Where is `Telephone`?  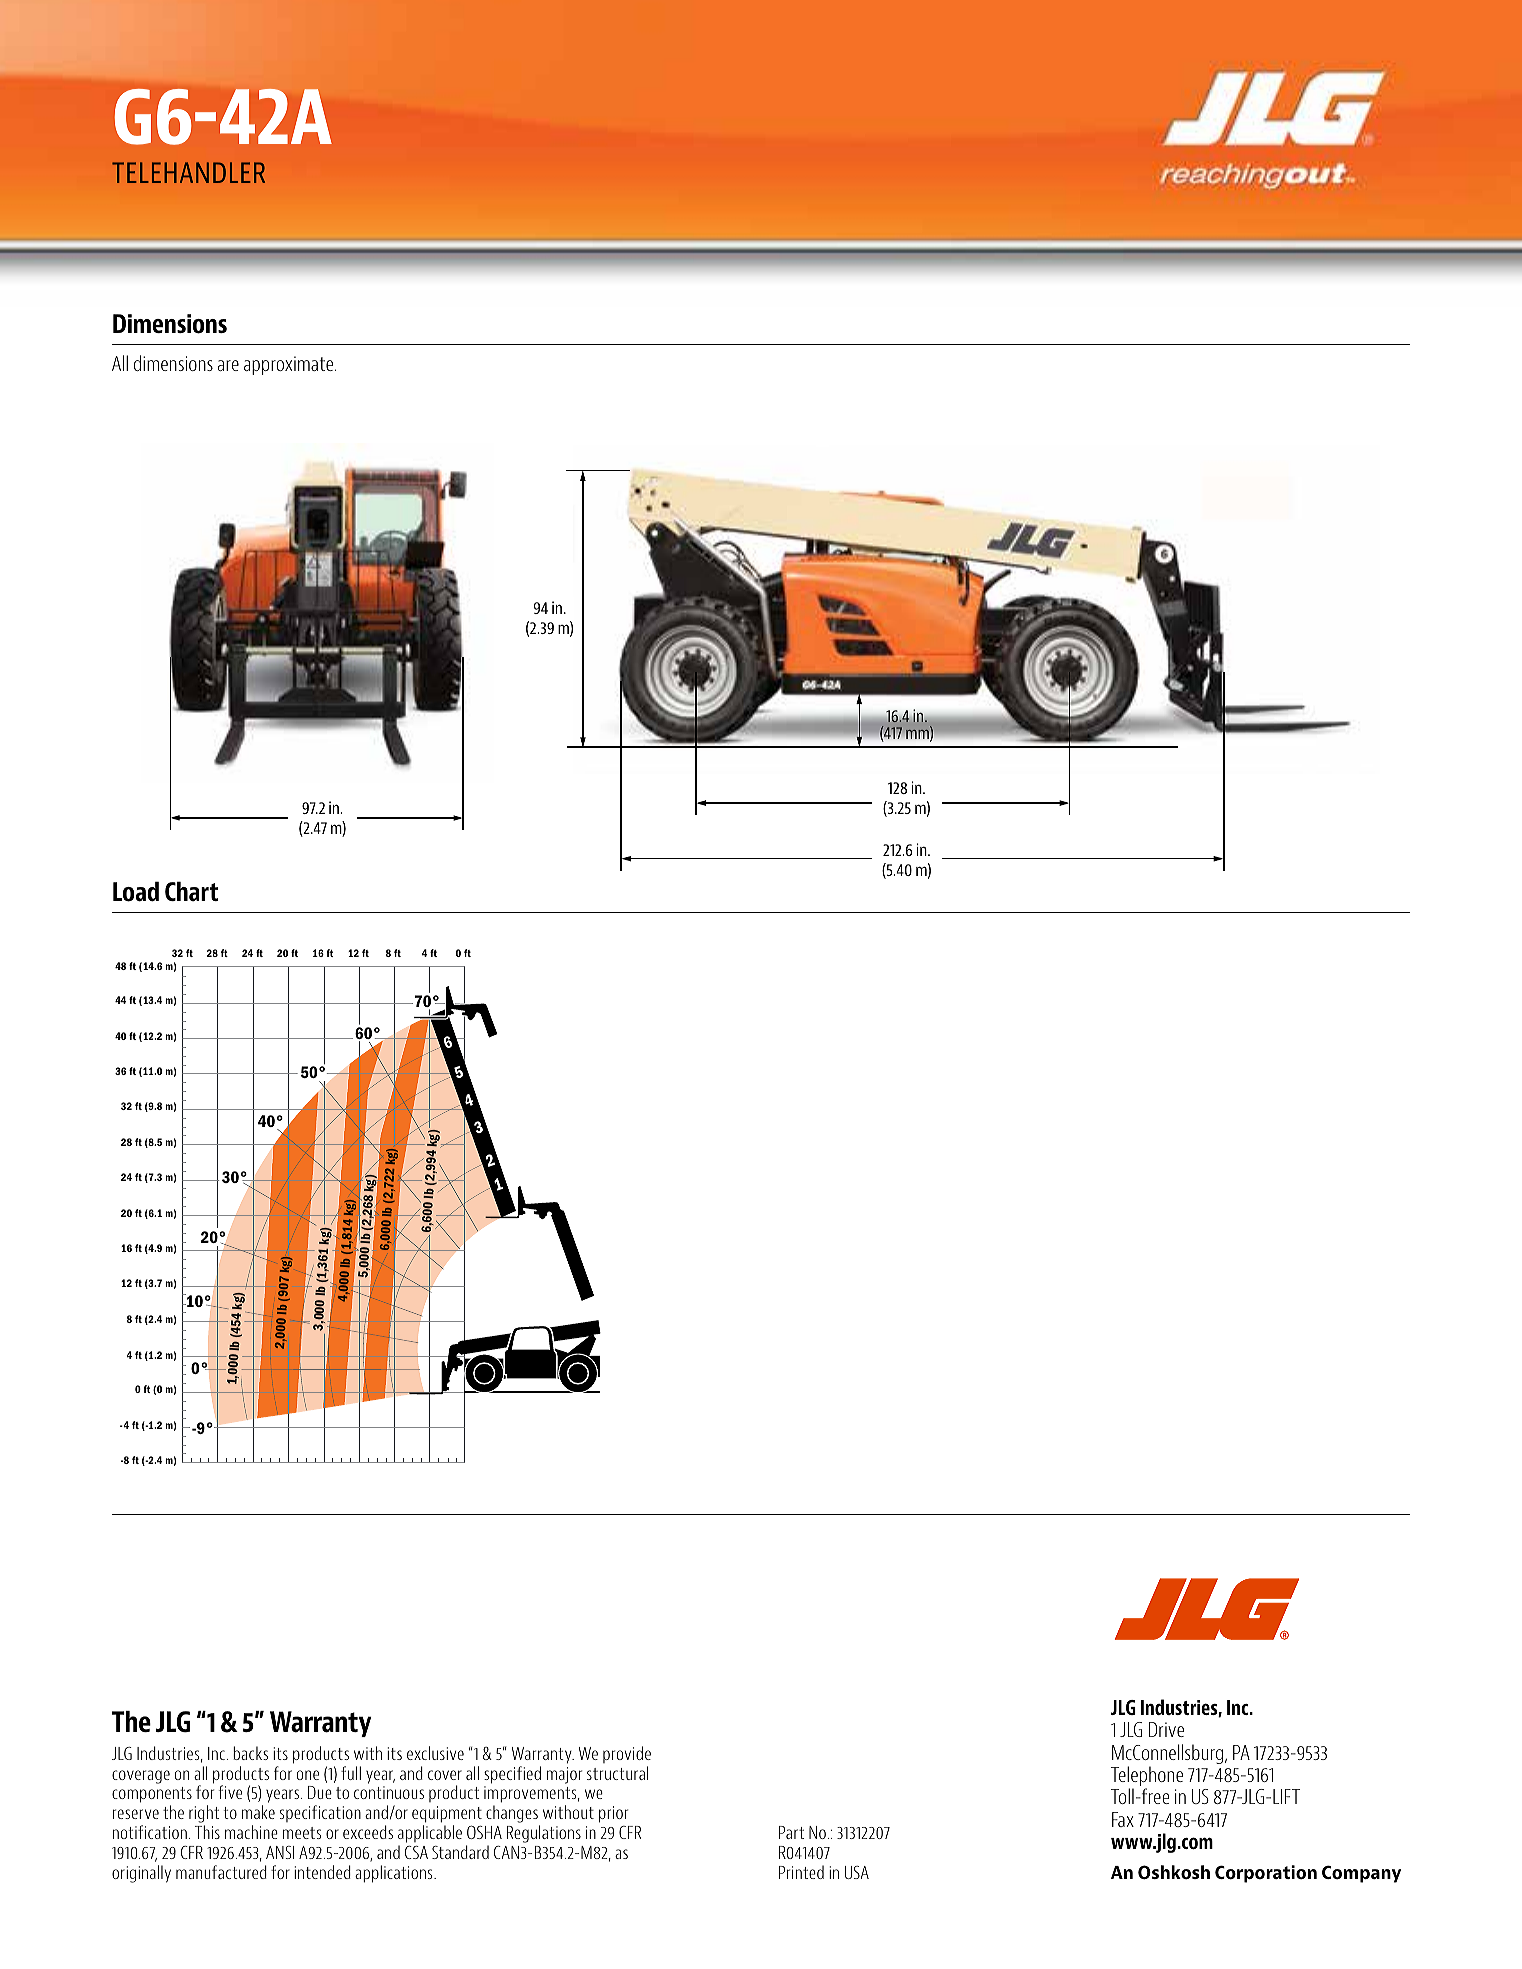
Telephone is located at coordinates (1147, 1777).
